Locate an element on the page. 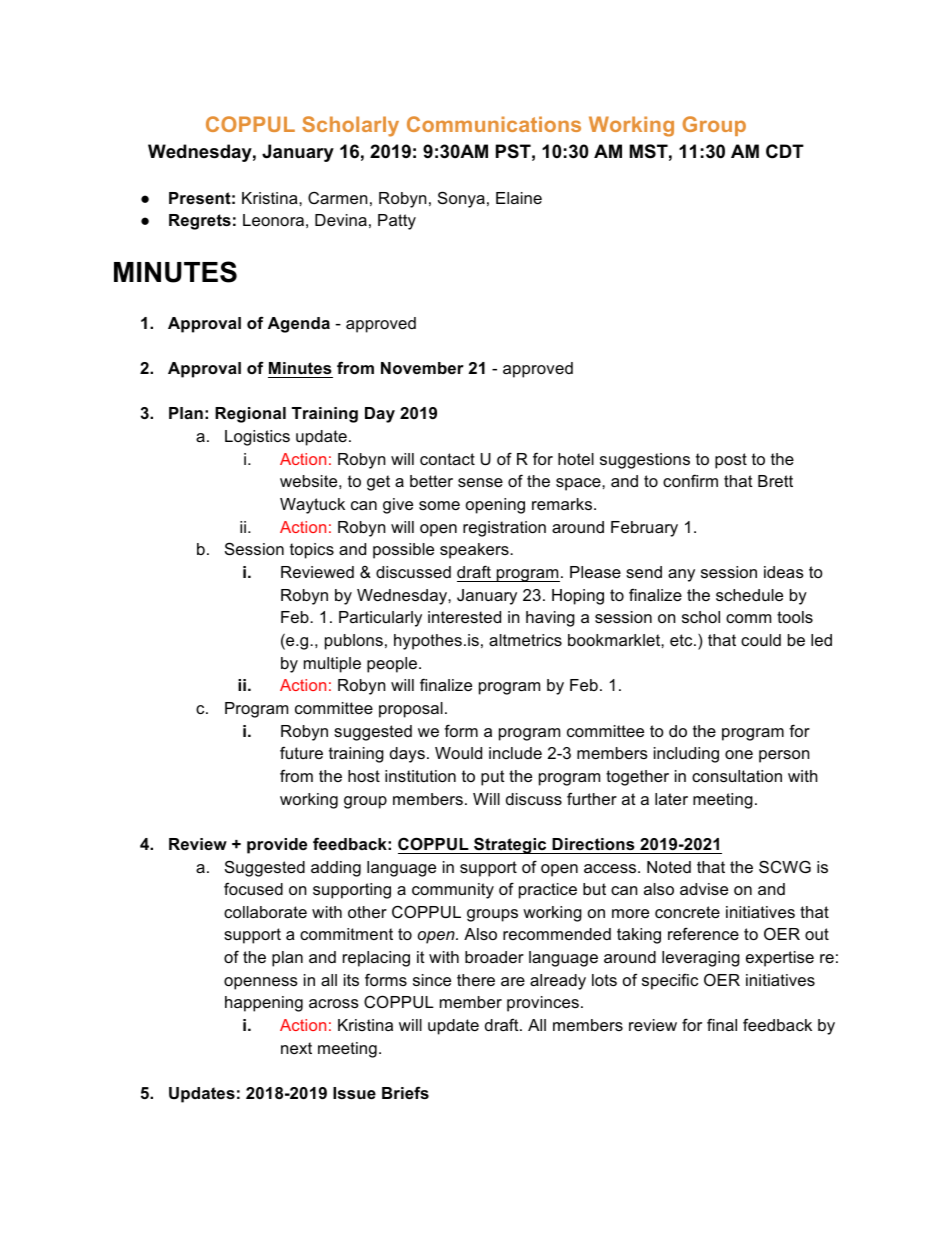  Strategic is located at coordinates (510, 845).
